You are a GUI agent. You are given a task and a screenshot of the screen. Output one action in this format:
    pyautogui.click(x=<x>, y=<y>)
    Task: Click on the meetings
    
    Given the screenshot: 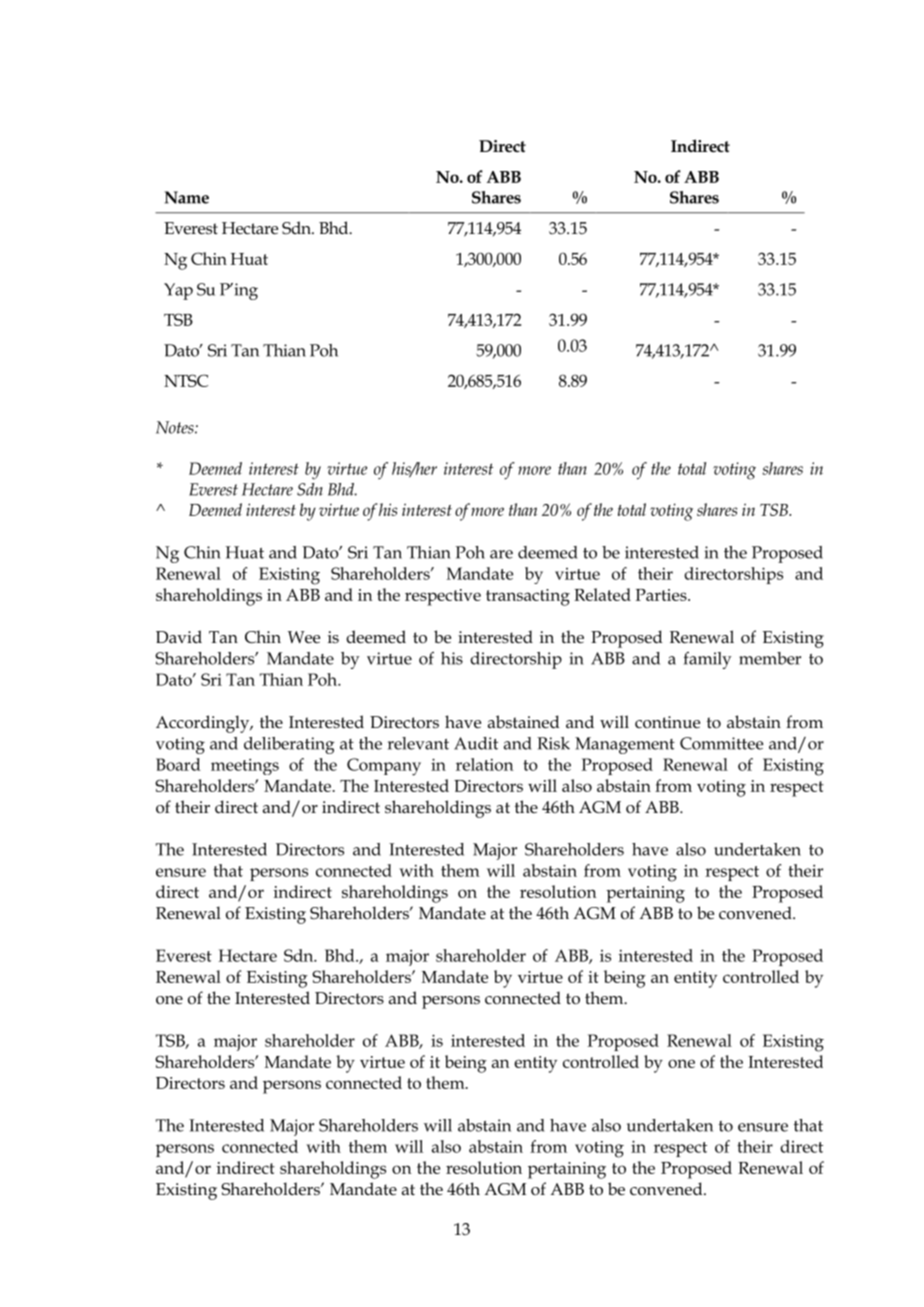 What is the action you would take?
    pyautogui.click(x=245, y=767)
